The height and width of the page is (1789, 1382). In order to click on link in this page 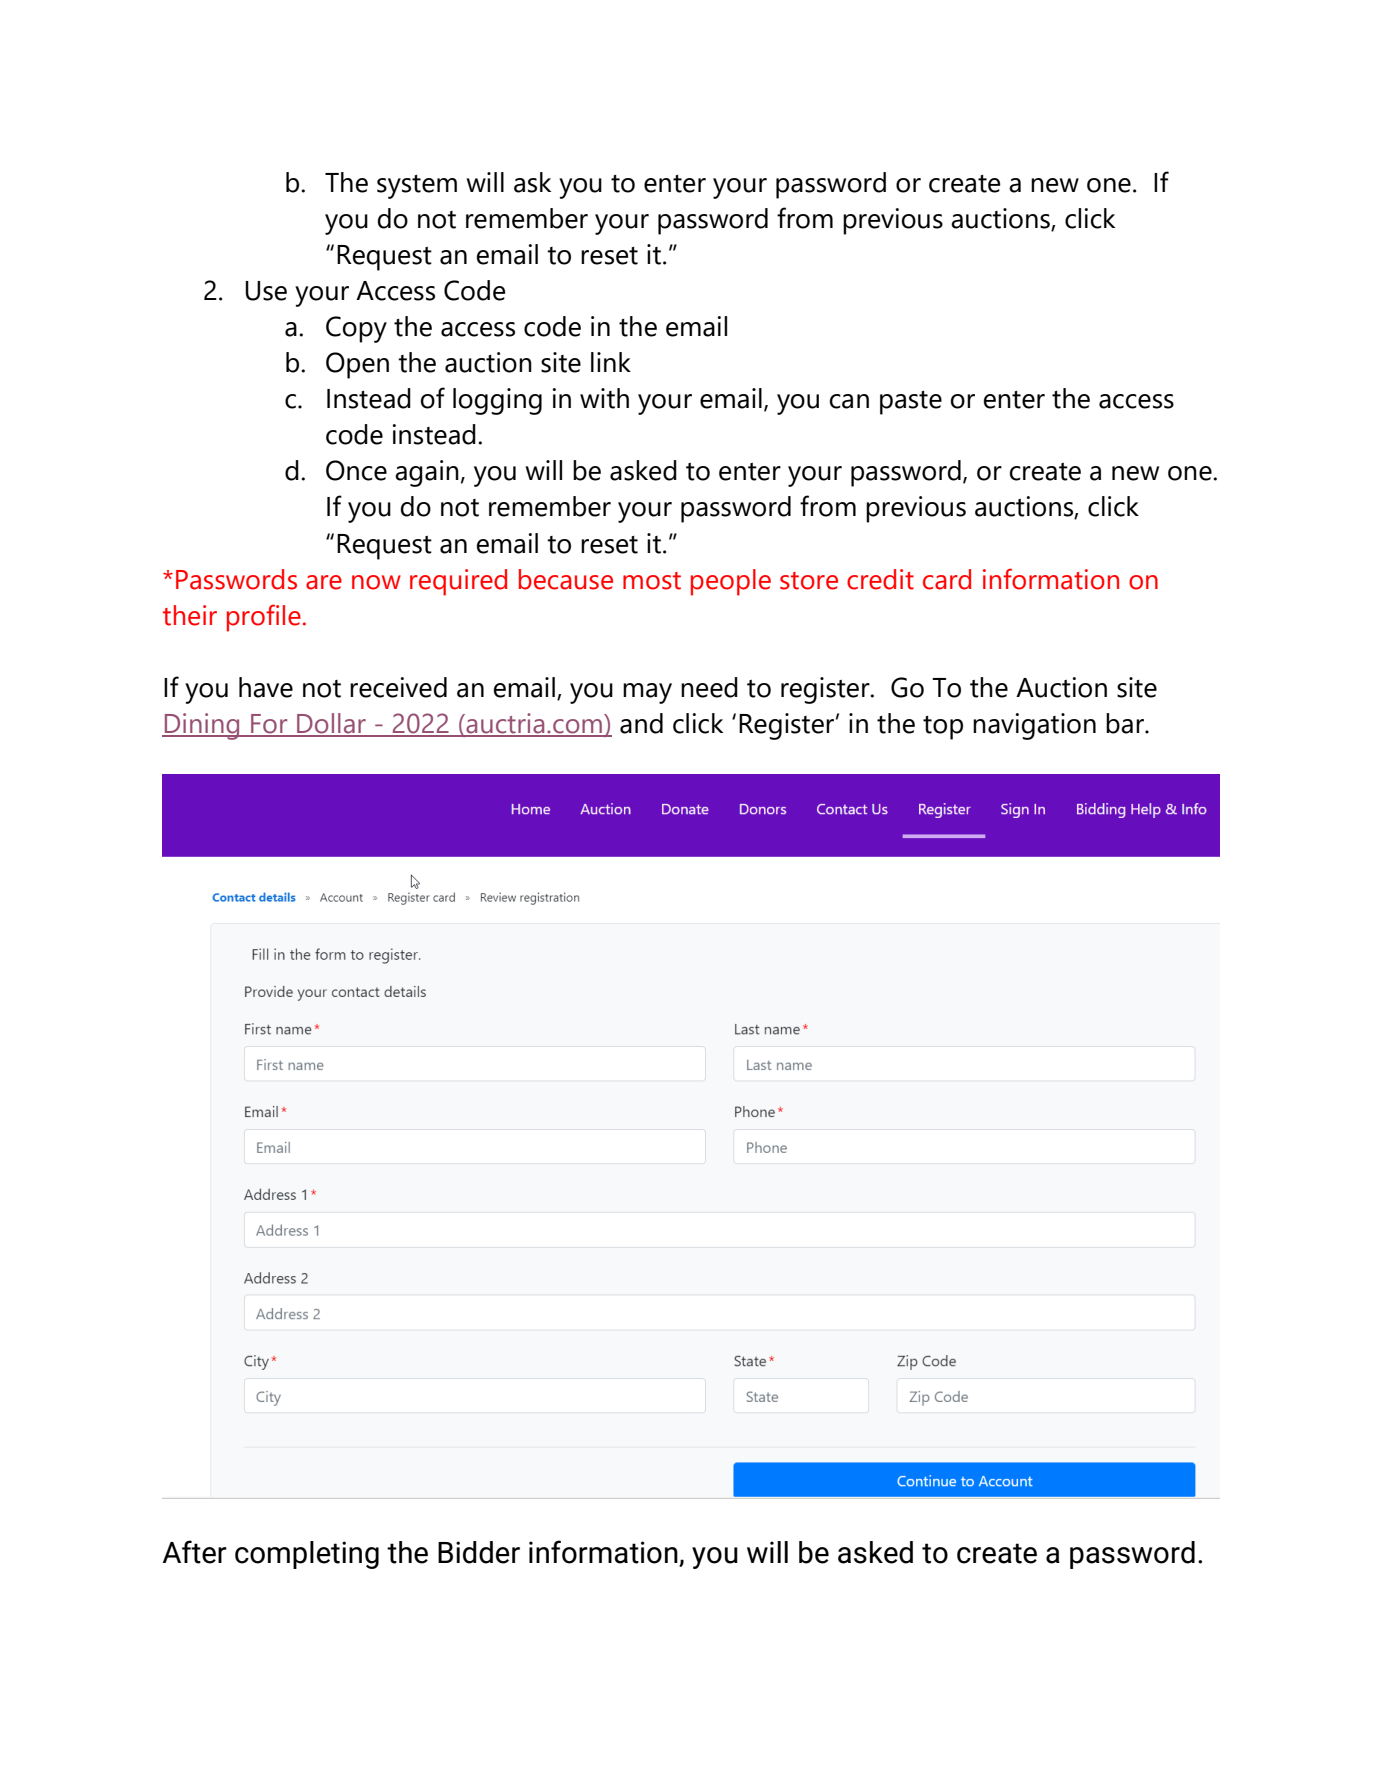, I will do `click(611, 362)`.
